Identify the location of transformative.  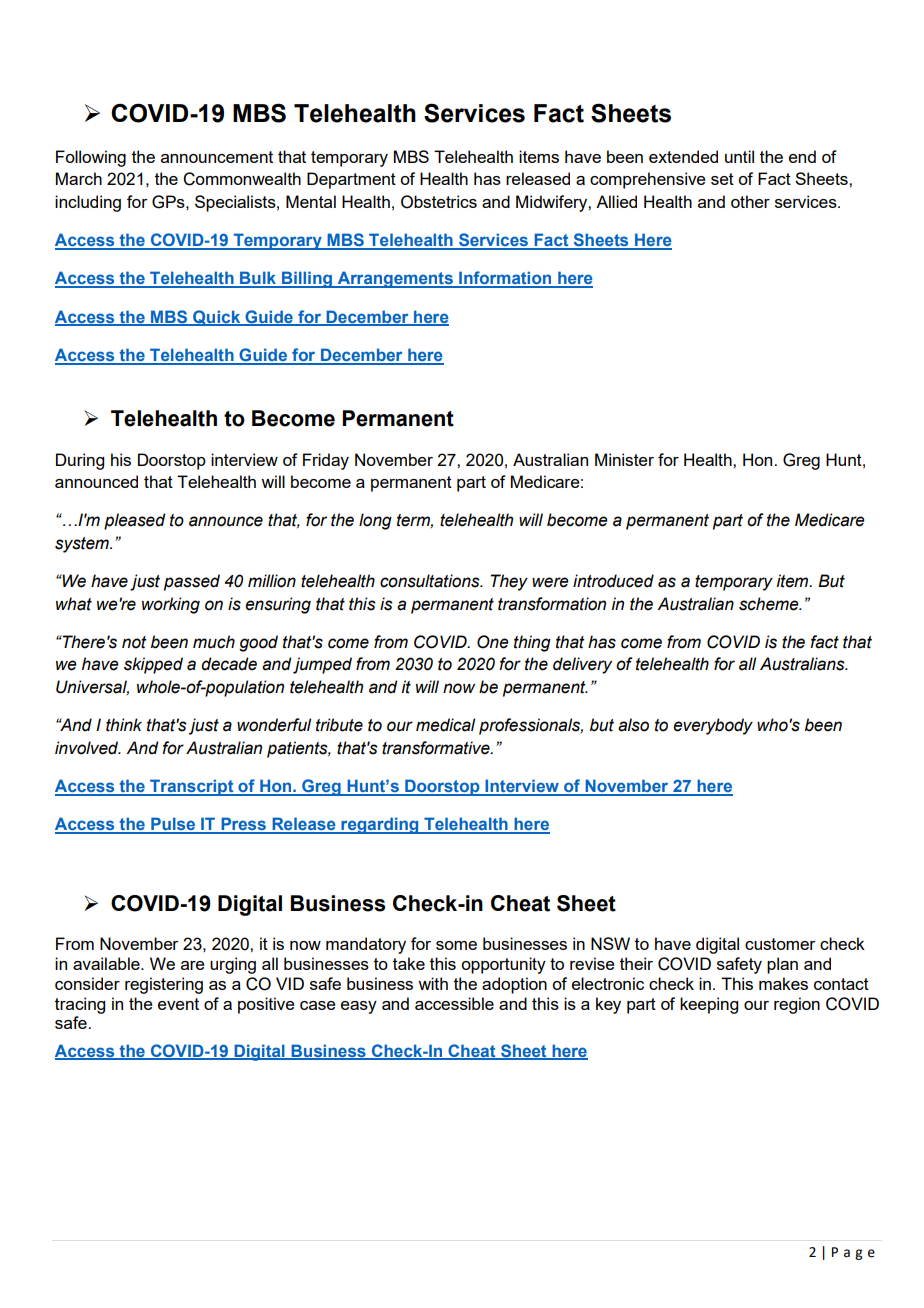
(437, 748).
